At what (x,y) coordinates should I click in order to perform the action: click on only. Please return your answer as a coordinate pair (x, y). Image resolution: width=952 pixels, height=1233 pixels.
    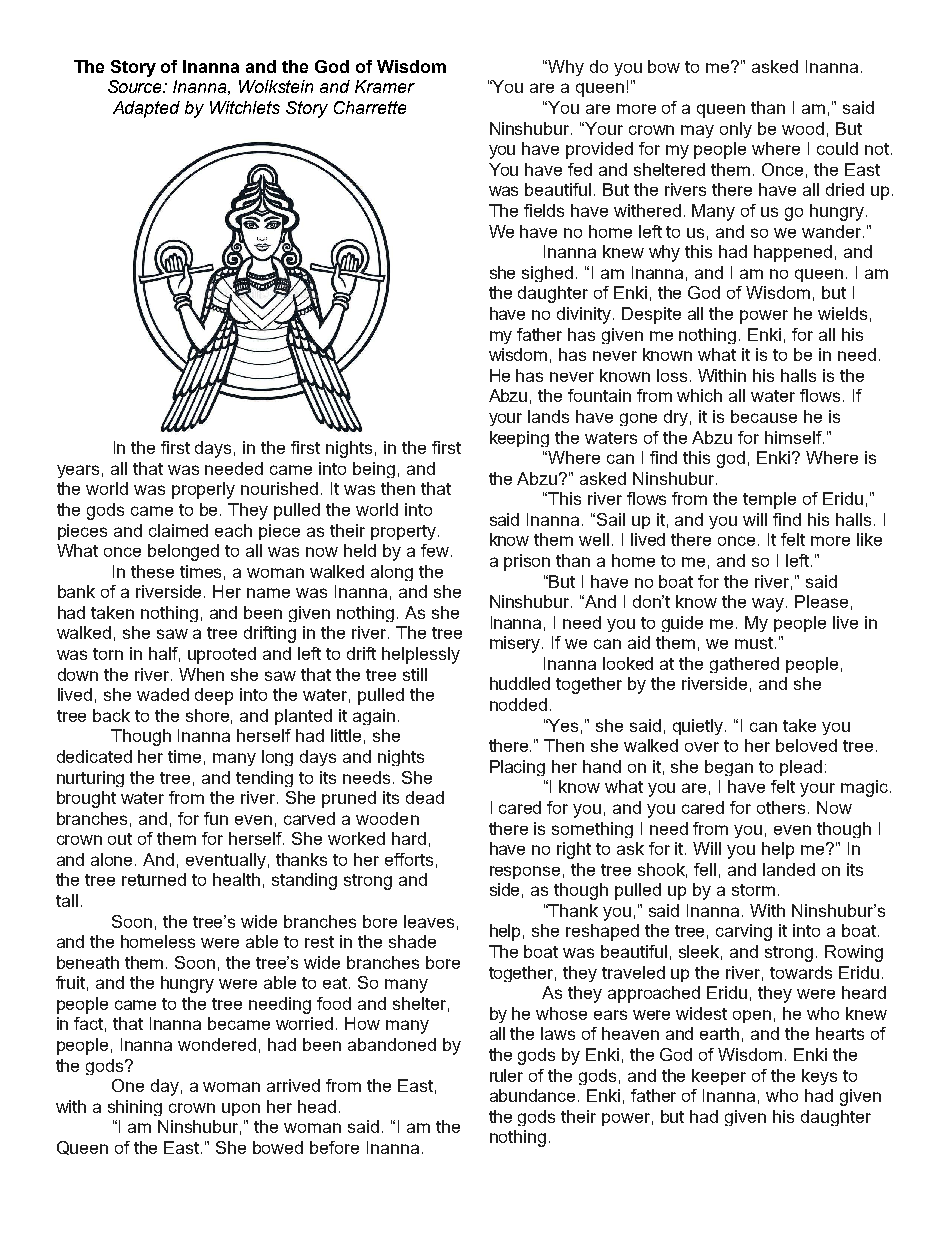
    Looking at the image, I should click on (736, 130).
